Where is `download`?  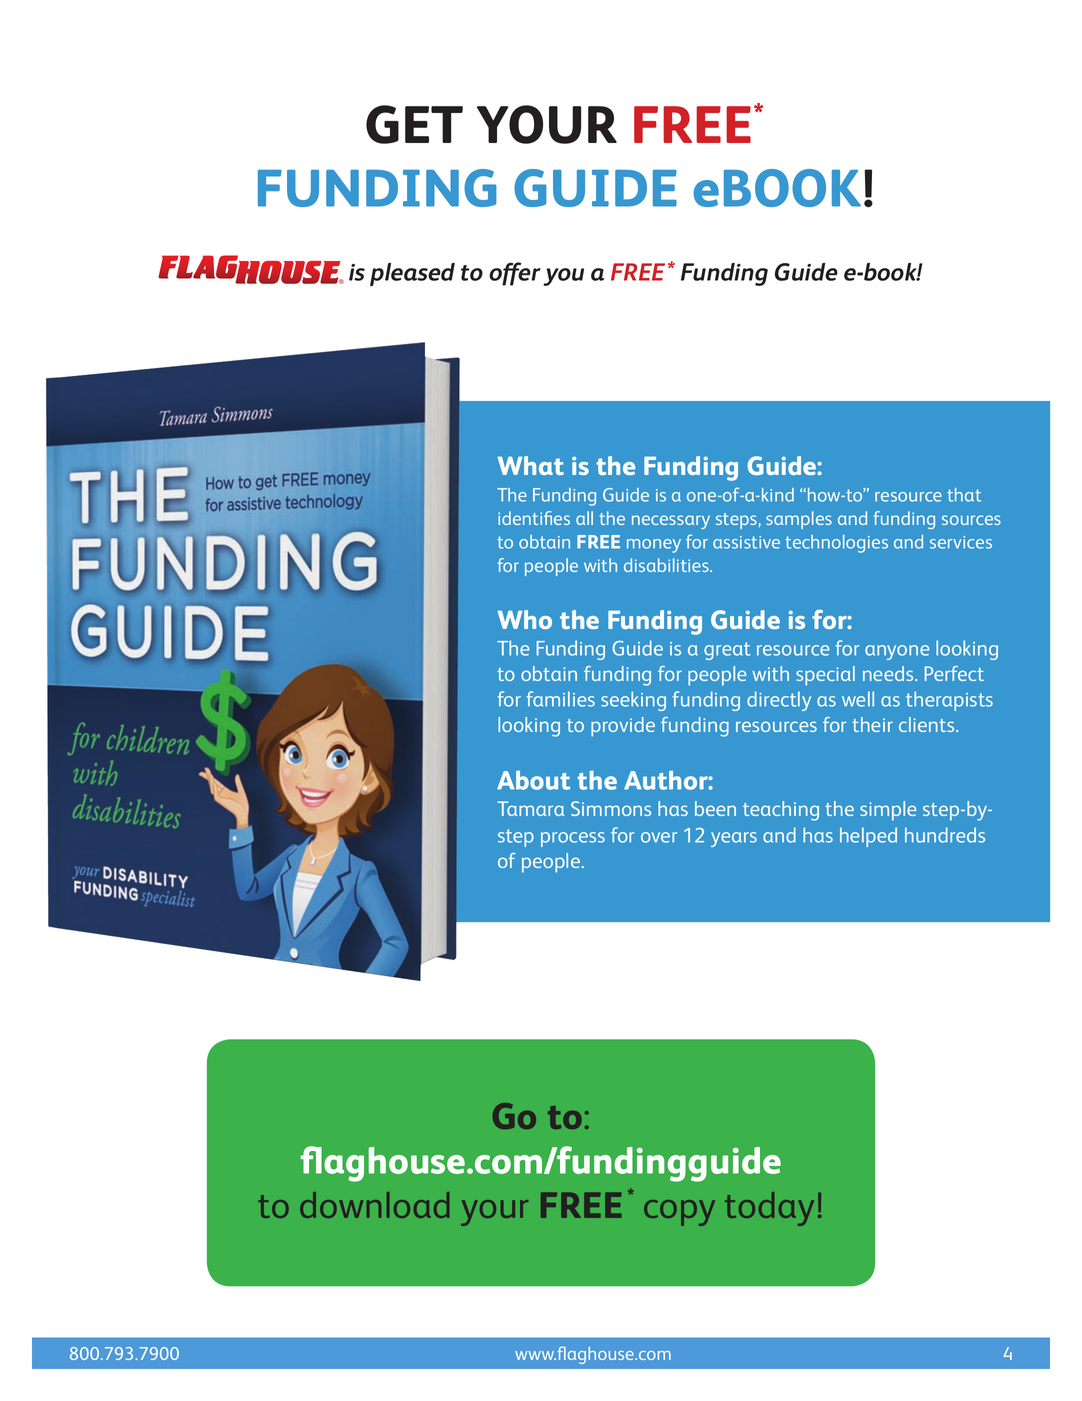
download is located at coordinates (374, 1205).
